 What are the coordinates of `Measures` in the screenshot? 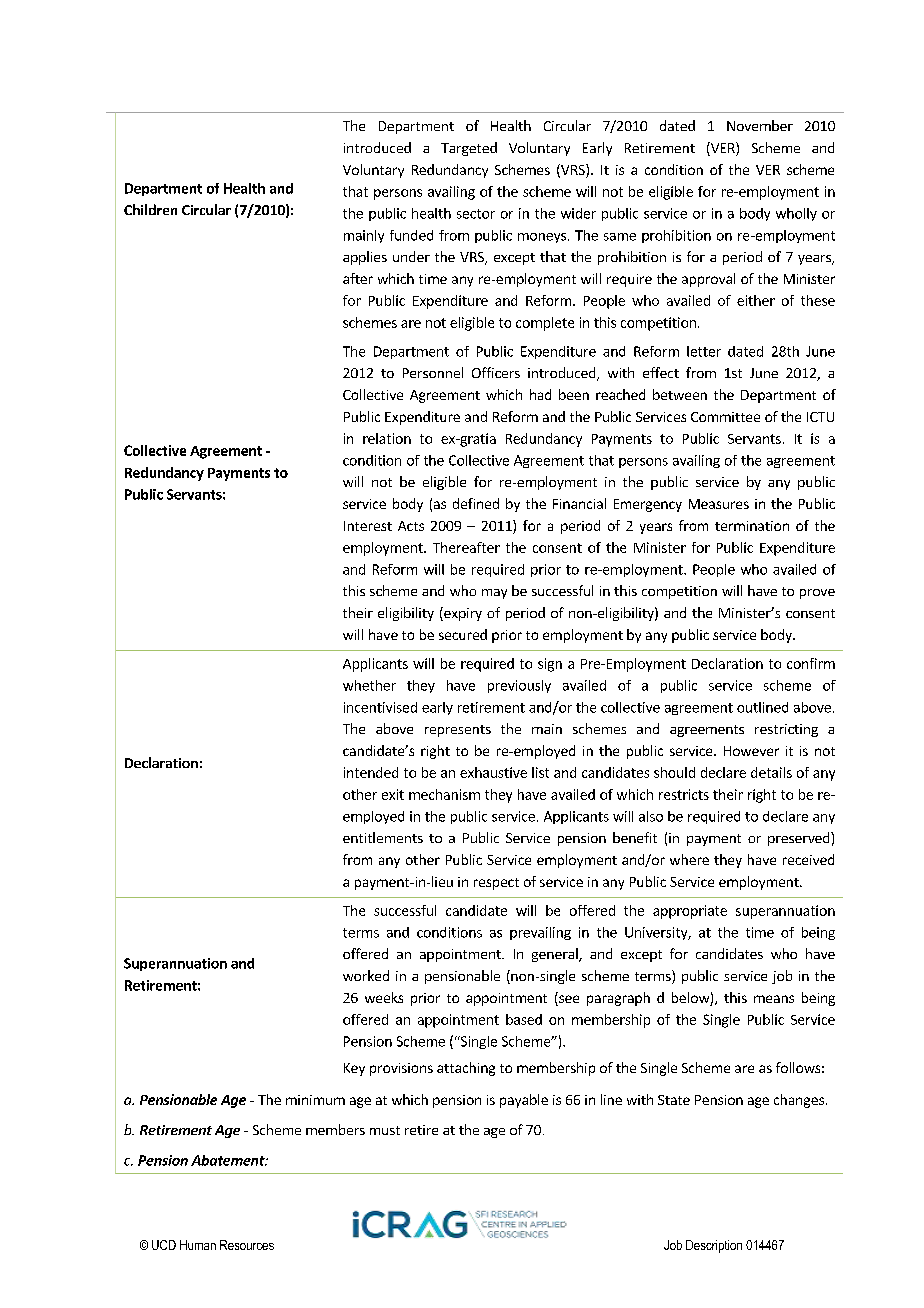 It's located at (719, 504).
